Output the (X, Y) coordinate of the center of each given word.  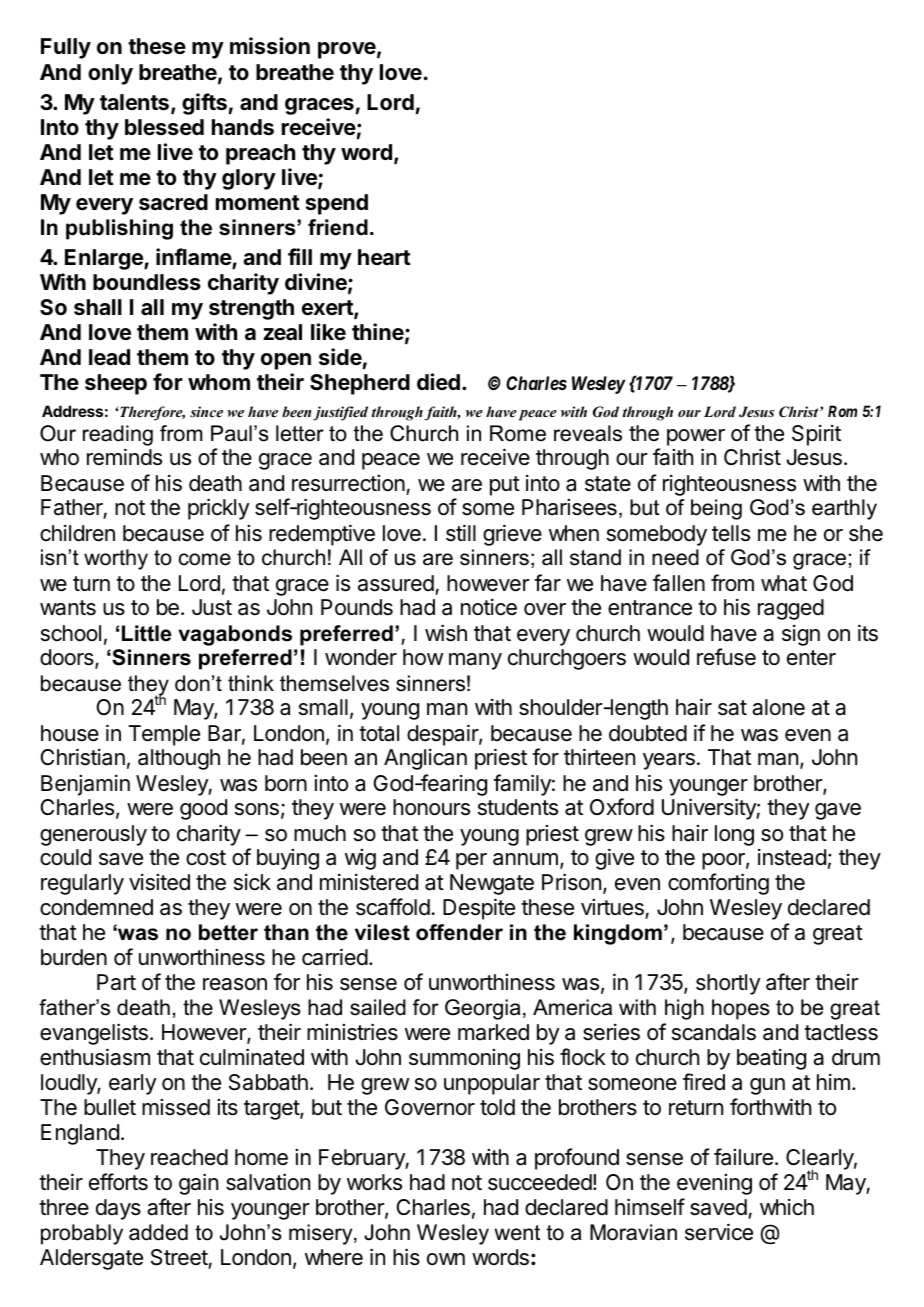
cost (206, 858)
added (158, 1232)
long (734, 835)
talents (134, 102)
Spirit (816, 435)
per (471, 861)
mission (270, 46)
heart (384, 257)
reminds (124, 457)
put (505, 486)
